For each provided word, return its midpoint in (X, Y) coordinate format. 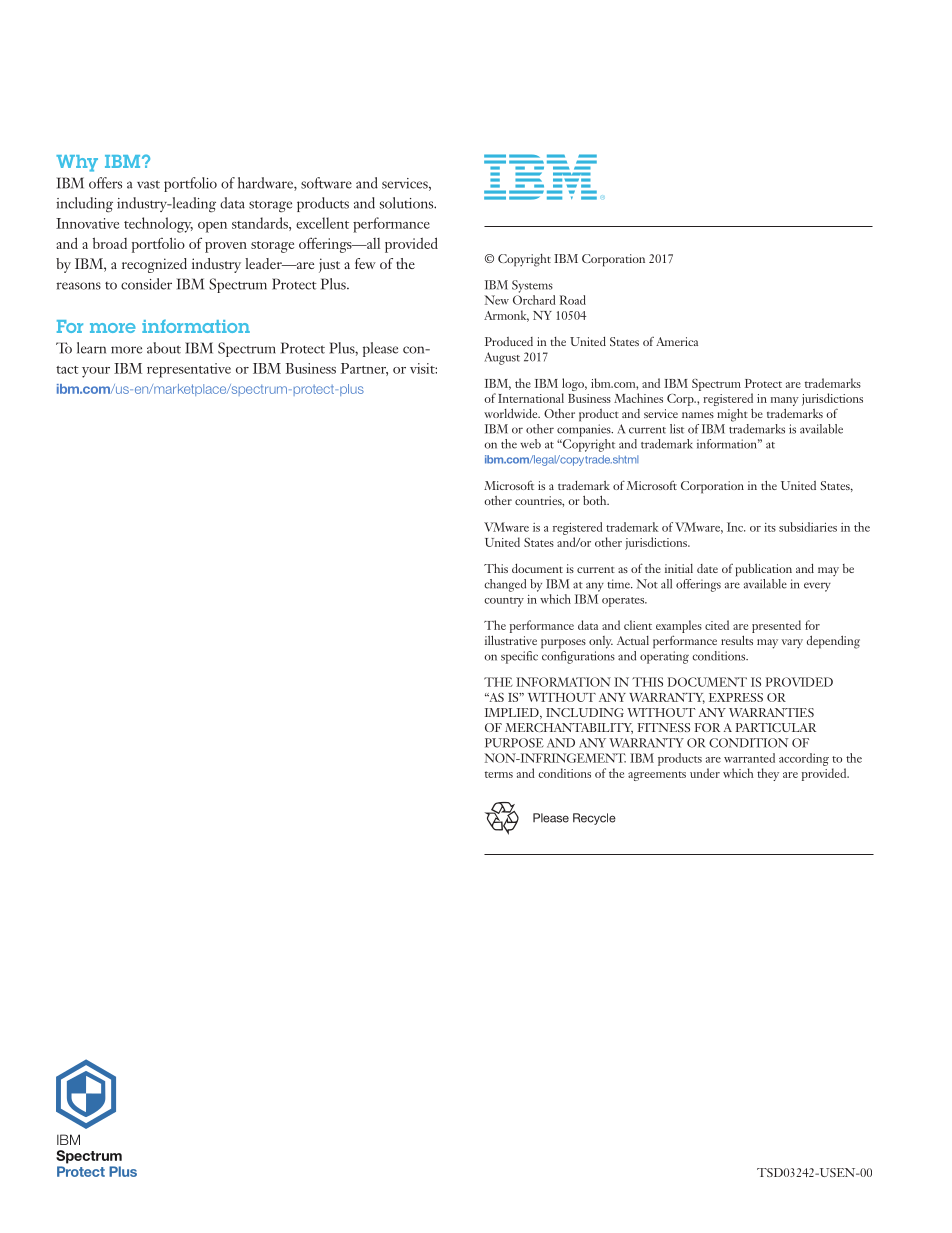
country (504, 602)
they (768, 774)
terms (499, 774)
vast (148, 184)
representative (189, 370)
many (785, 403)
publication (764, 570)
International (531, 398)
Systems (532, 286)
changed (505, 585)
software (326, 183)
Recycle (594, 819)
